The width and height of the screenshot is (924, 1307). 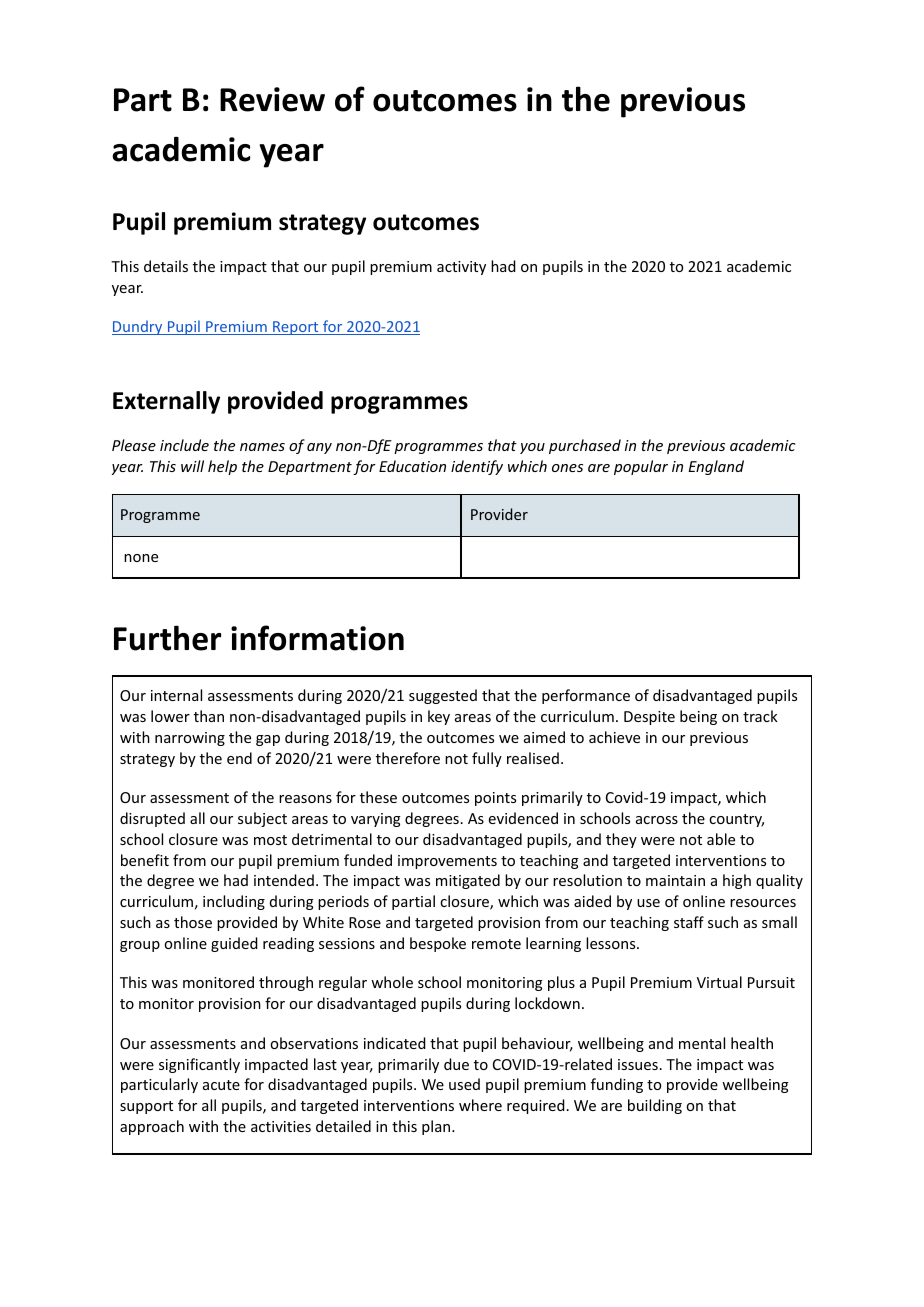 I want to click on used, so click(x=464, y=1084).
